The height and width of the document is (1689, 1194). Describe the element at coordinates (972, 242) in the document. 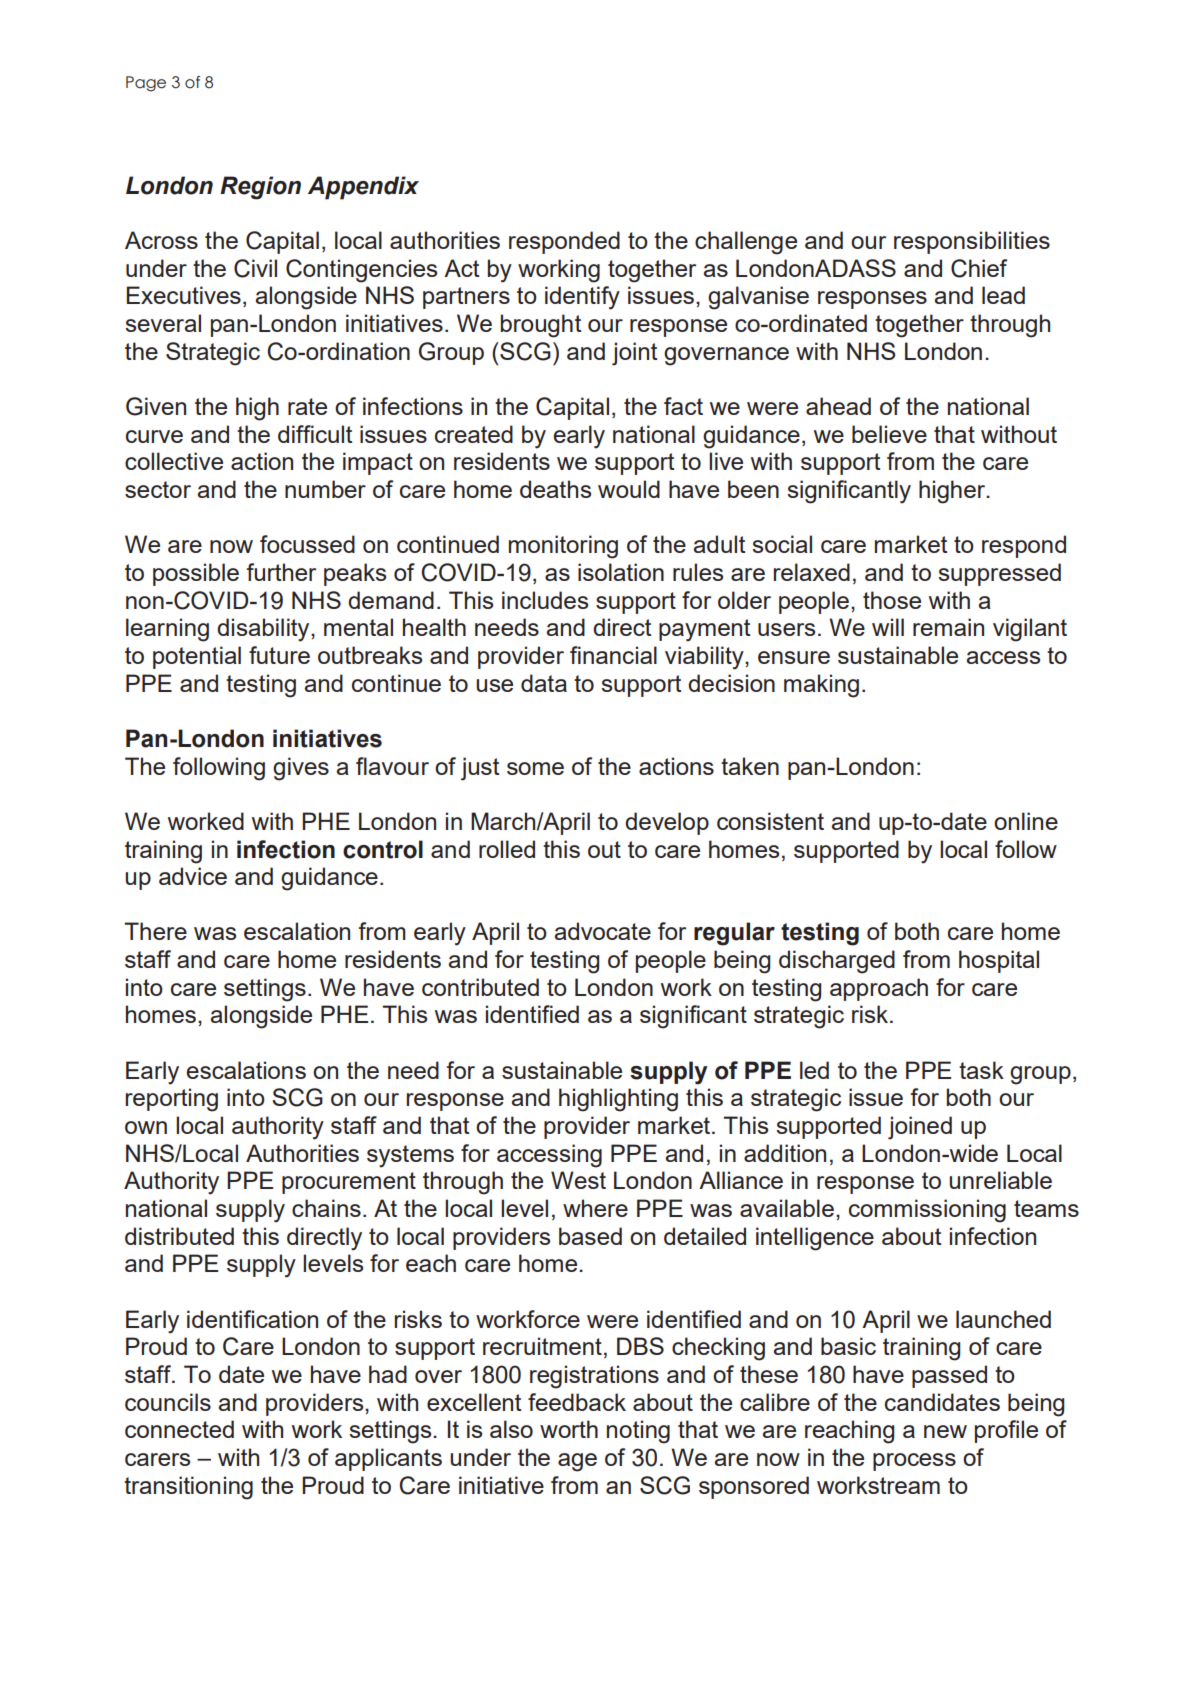

I see `responsibilities` at that location.
